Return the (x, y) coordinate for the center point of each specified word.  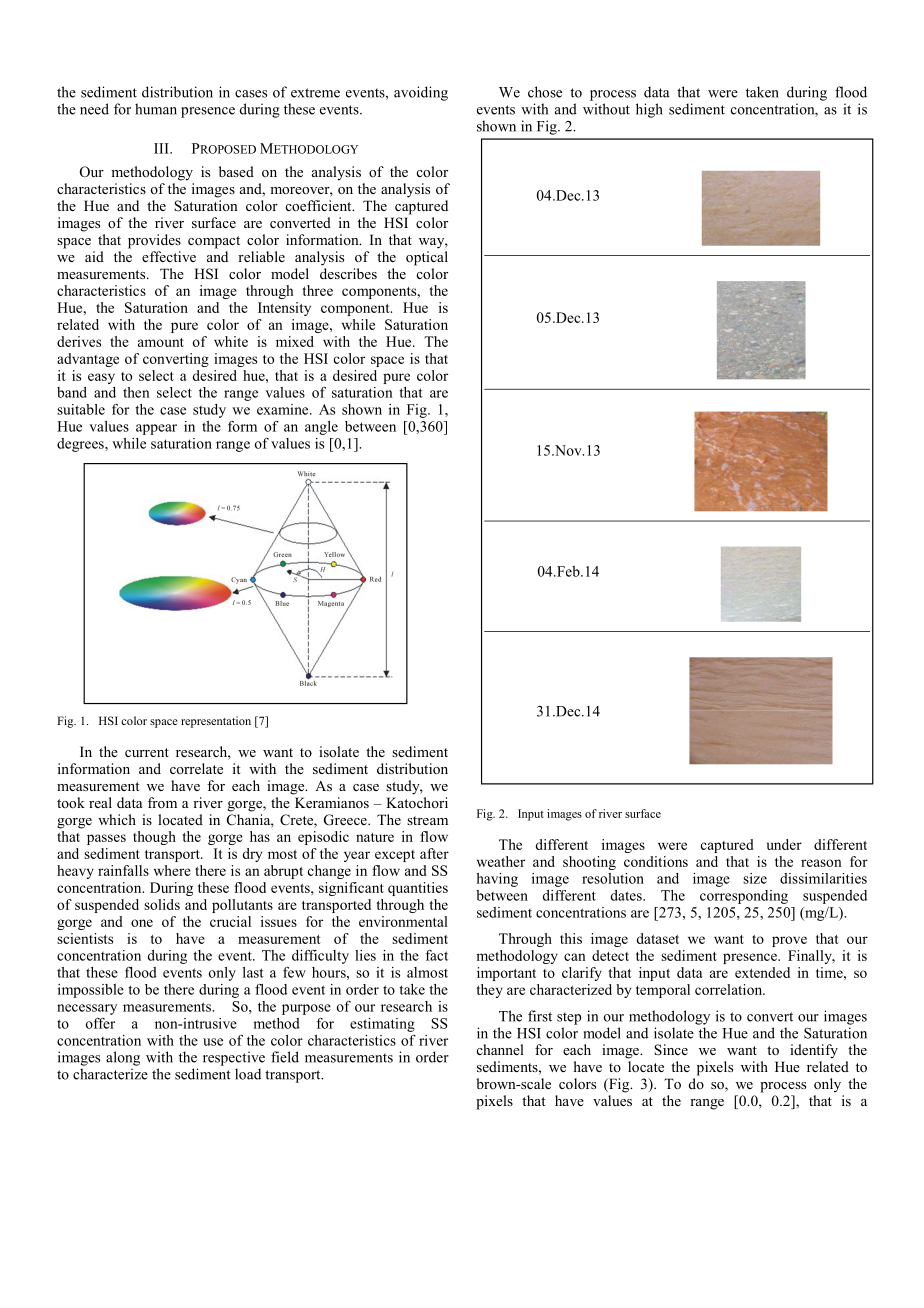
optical (427, 258)
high (649, 110)
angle (321, 428)
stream (427, 820)
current (147, 752)
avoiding (421, 93)
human (156, 109)
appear (156, 429)
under (784, 844)
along (123, 1058)
